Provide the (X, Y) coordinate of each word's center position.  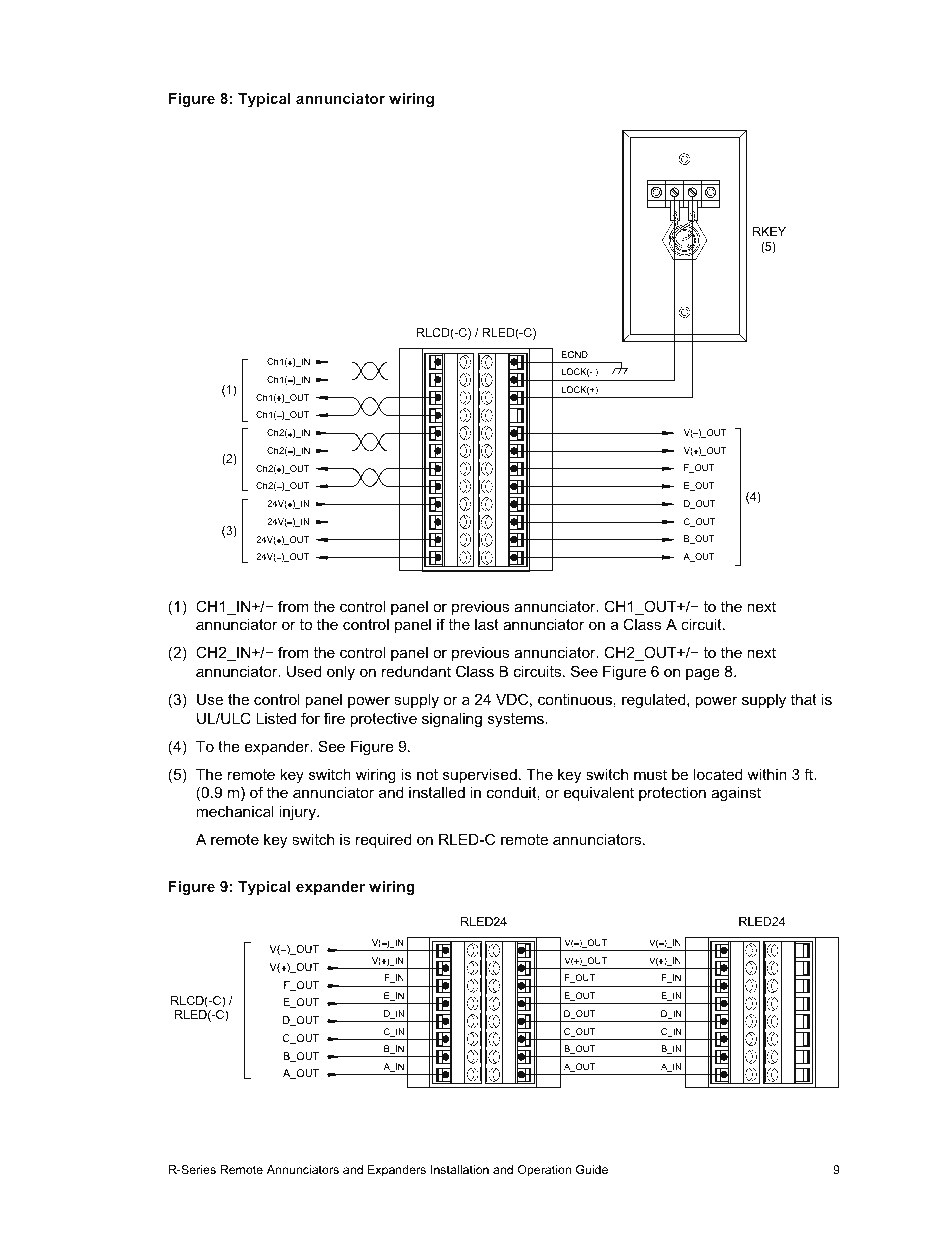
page (703, 674)
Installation (460, 1169)
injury (298, 813)
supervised (480, 776)
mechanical (235, 811)
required (383, 841)
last (487, 624)
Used (304, 671)
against (736, 794)
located (718, 774)
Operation (544, 1171)
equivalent (599, 794)
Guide (592, 1169)
